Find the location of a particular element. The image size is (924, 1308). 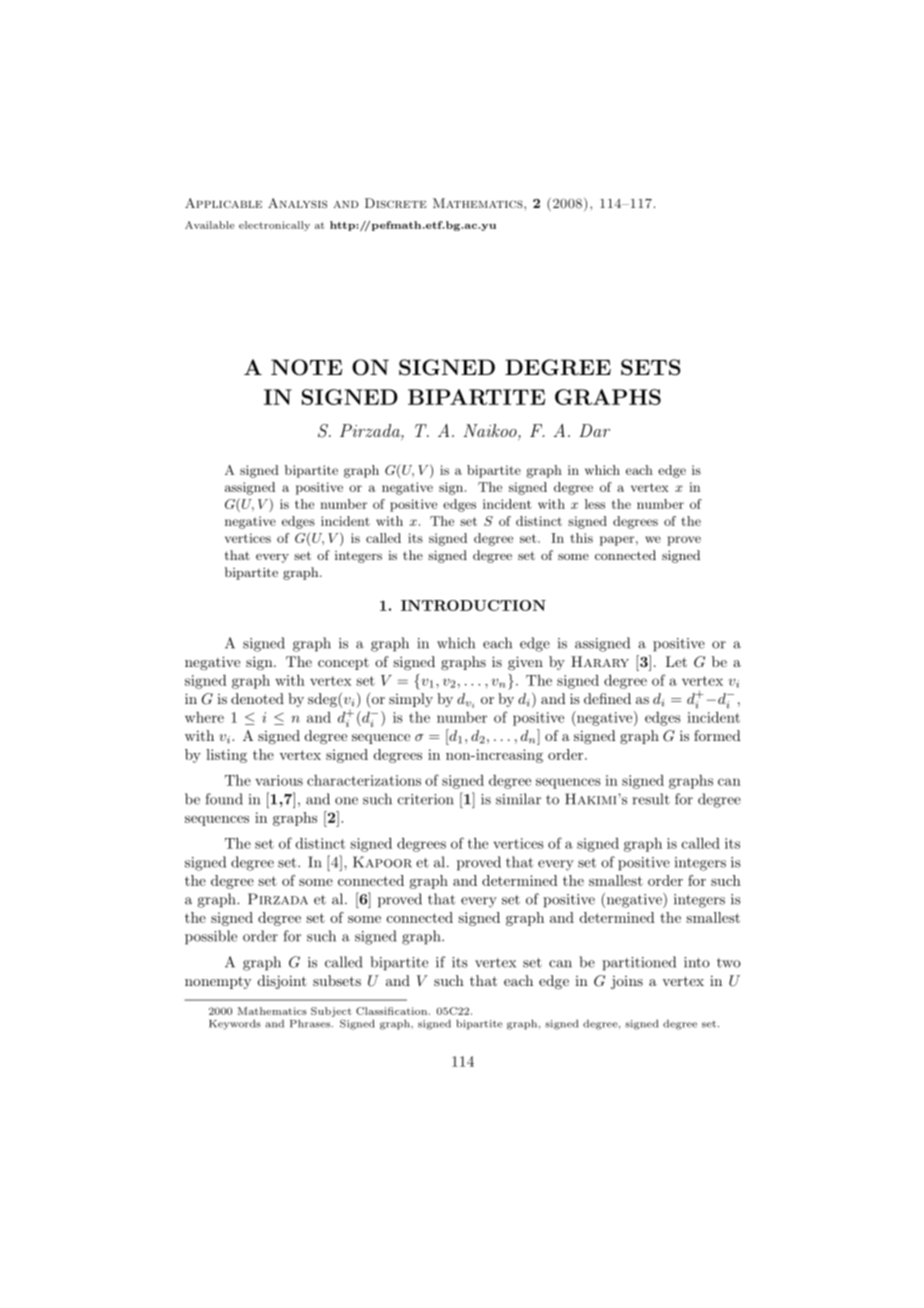

Dar is located at coordinates (594, 430).
